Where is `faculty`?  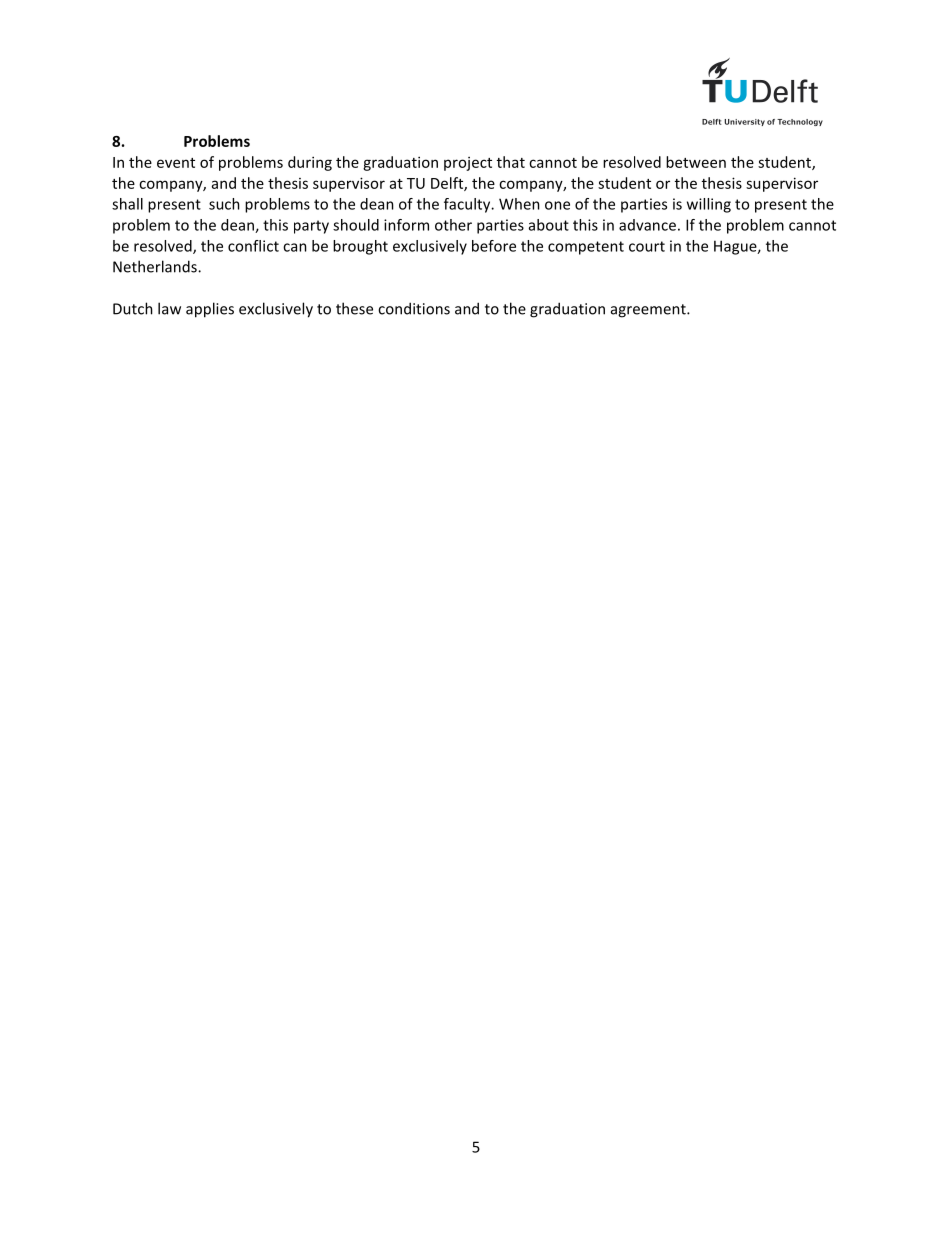 faculty is located at coordinates (468, 205).
